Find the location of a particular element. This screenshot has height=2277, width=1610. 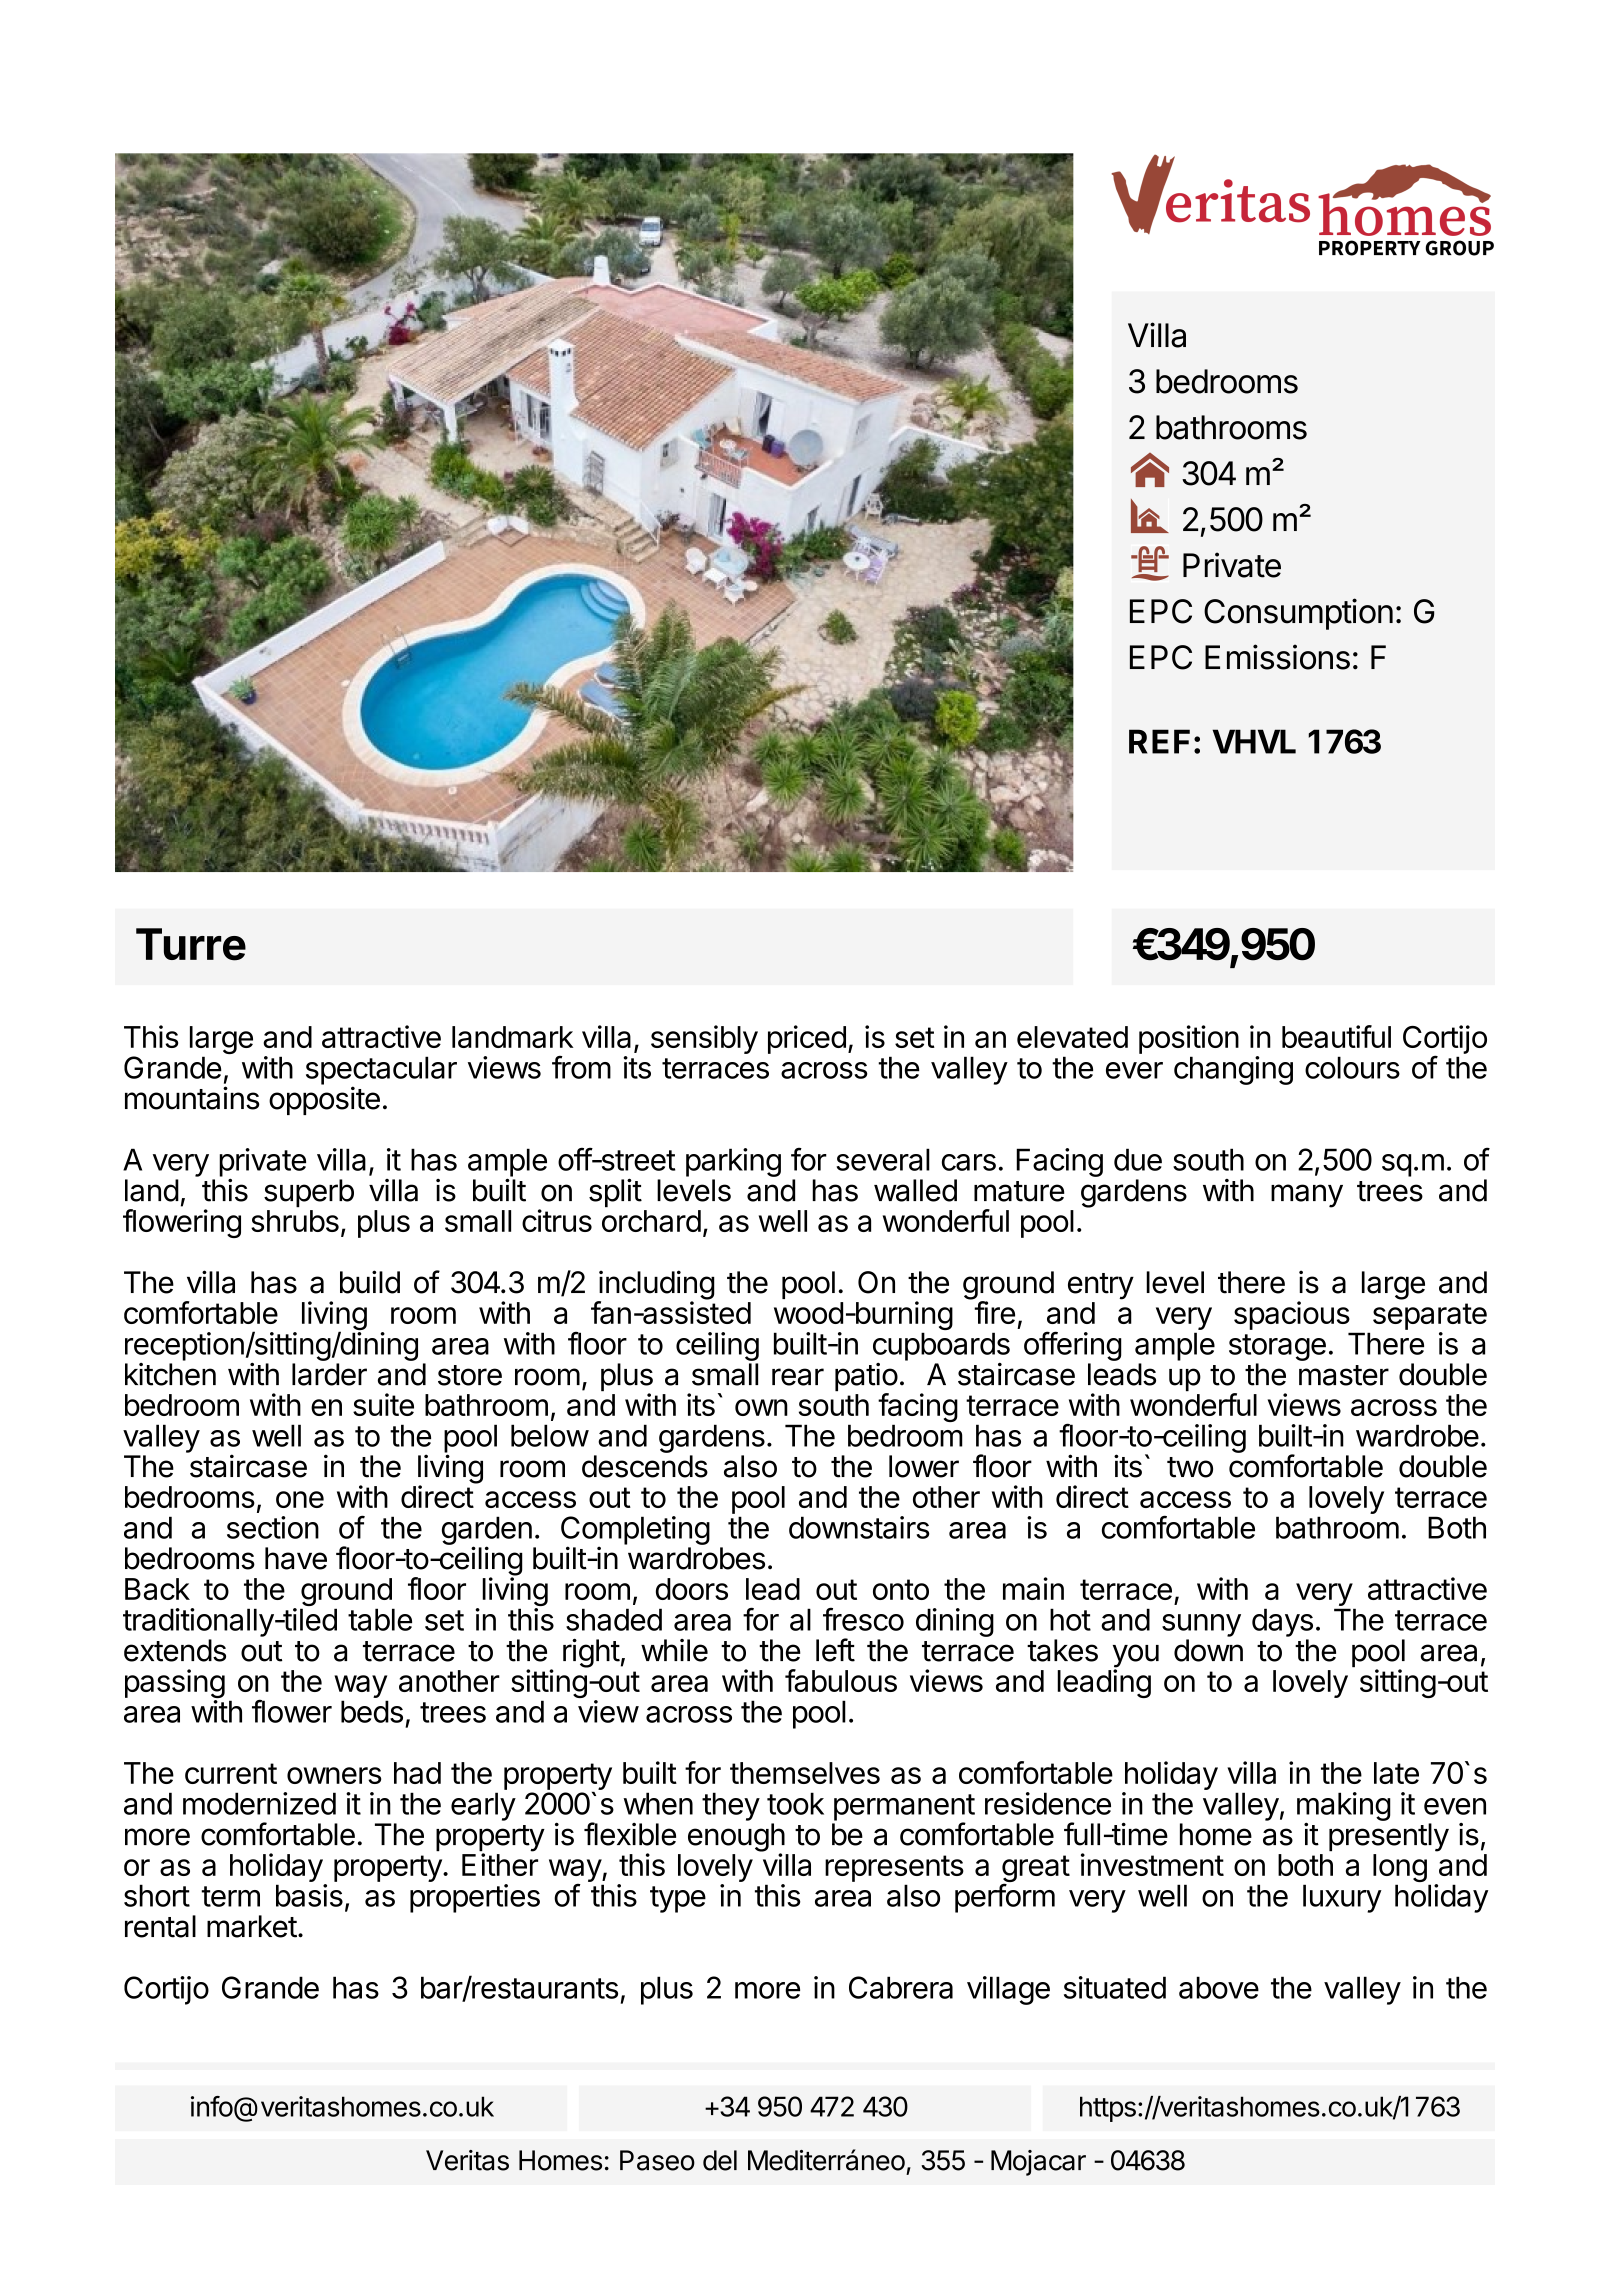

rear is located at coordinates (798, 1377).
